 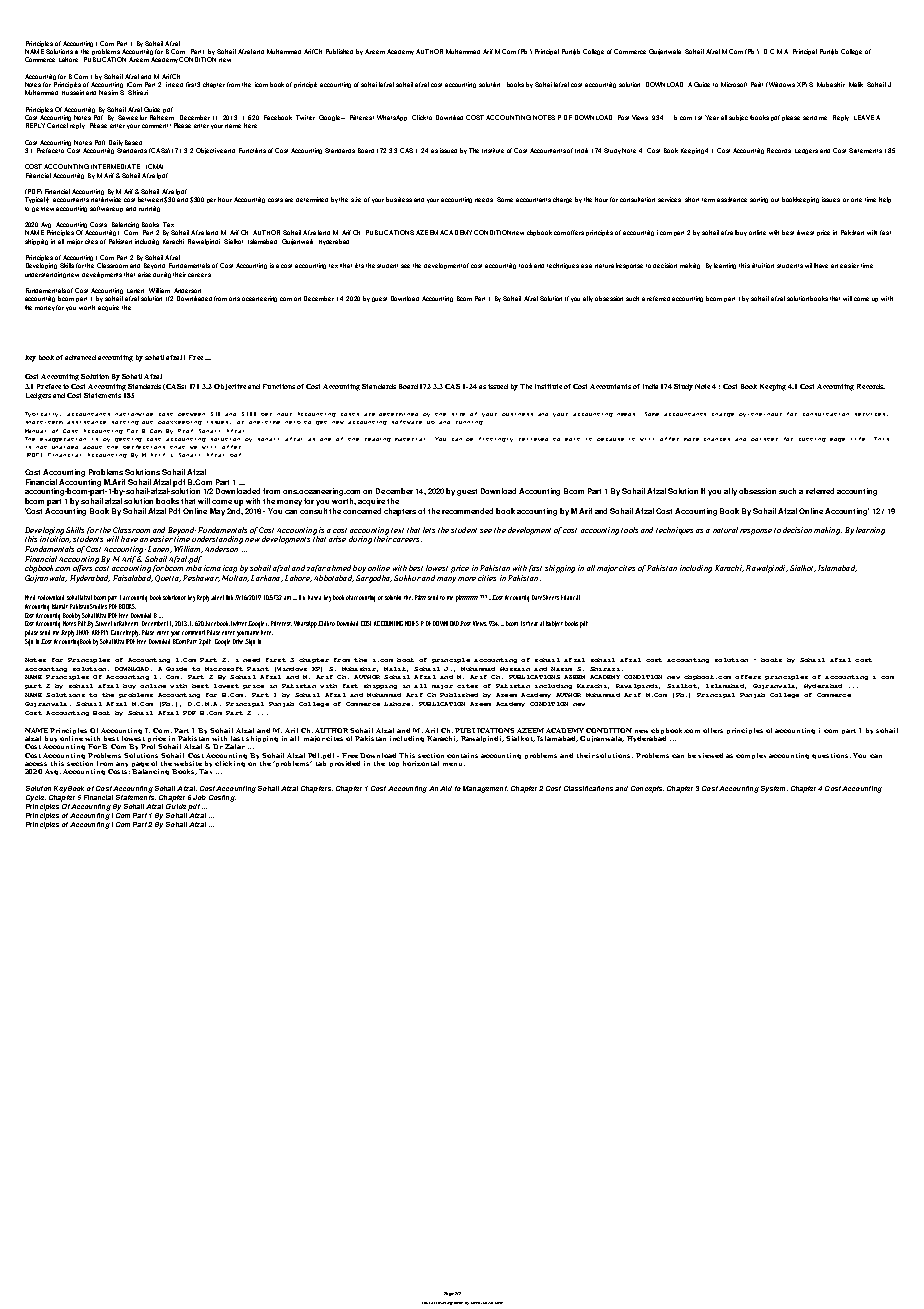 I want to click on bolster, so click(x=764, y=439).
